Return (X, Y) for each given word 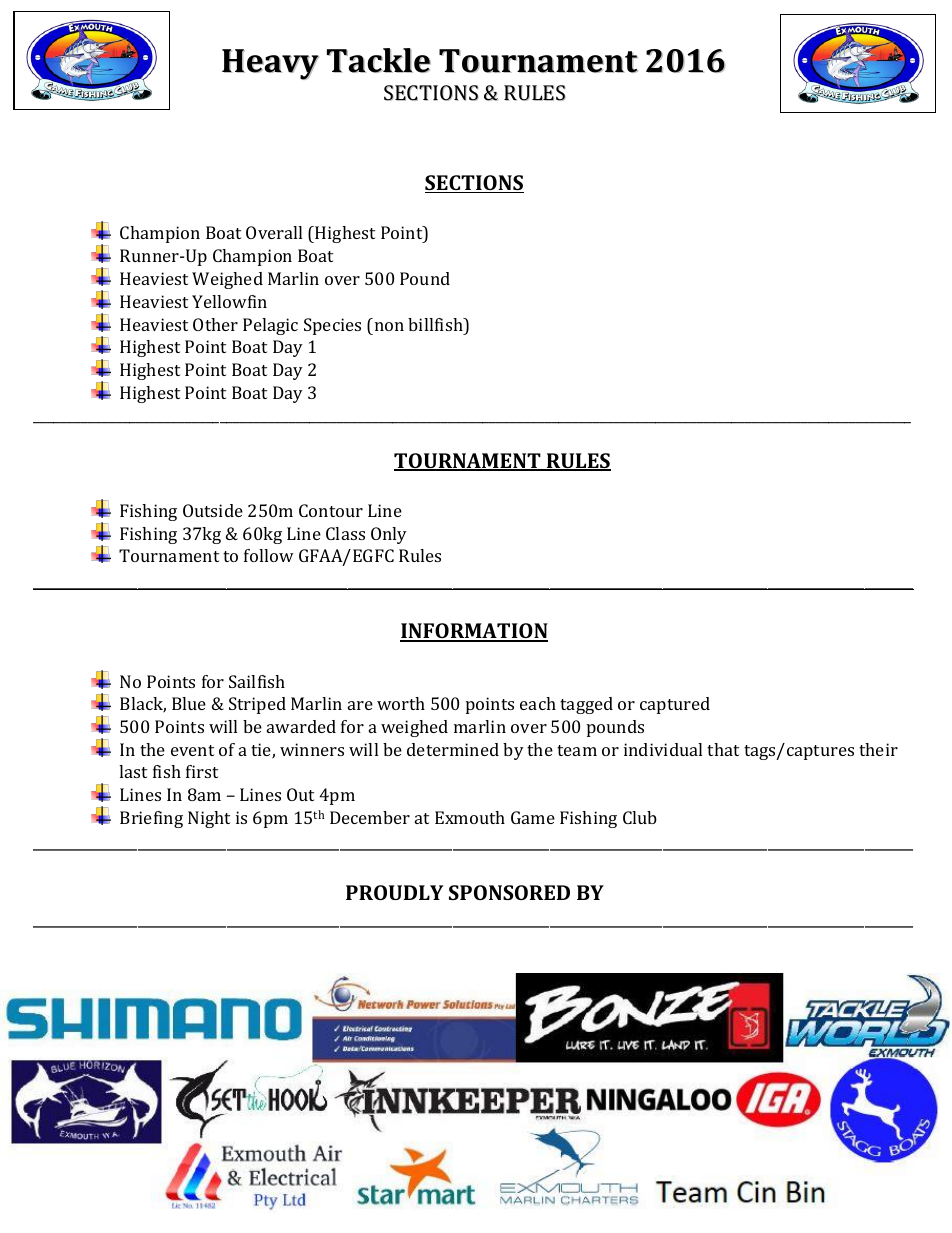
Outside (213, 510)
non (389, 326)
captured (675, 705)
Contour (331, 510)
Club (640, 817)
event (192, 750)
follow (269, 555)
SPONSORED (509, 892)
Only (389, 535)
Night (209, 819)
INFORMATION (474, 632)
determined (453, 749)
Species (332, 326)
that (723, 749)
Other (215, 324)
